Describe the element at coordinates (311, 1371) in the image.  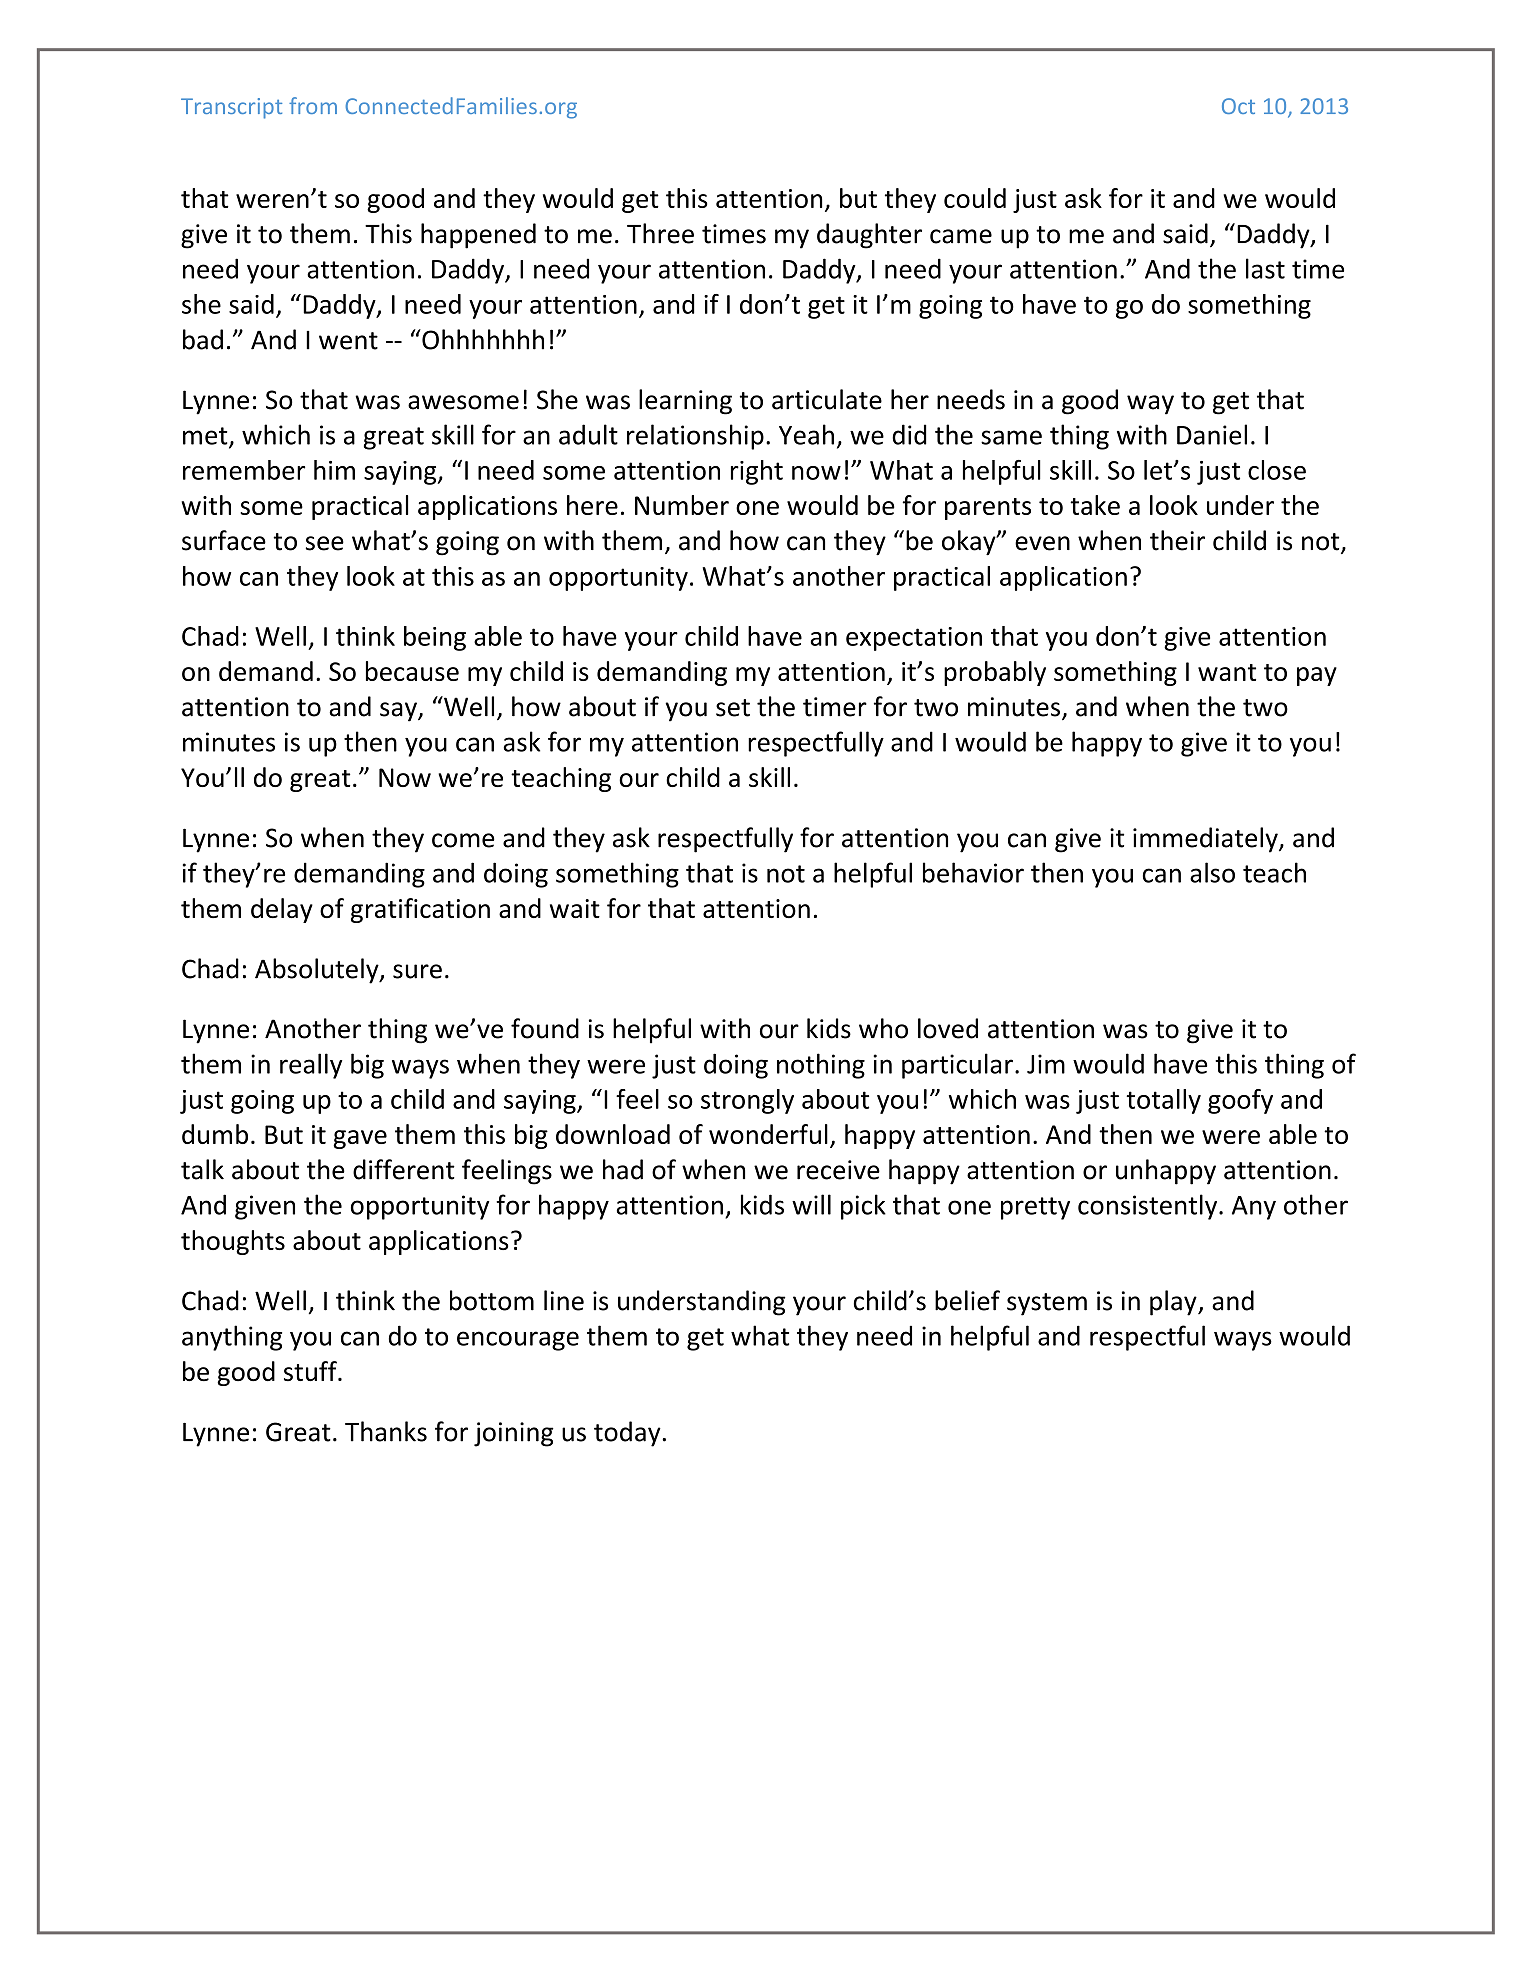
I see `stuff` at that location.
